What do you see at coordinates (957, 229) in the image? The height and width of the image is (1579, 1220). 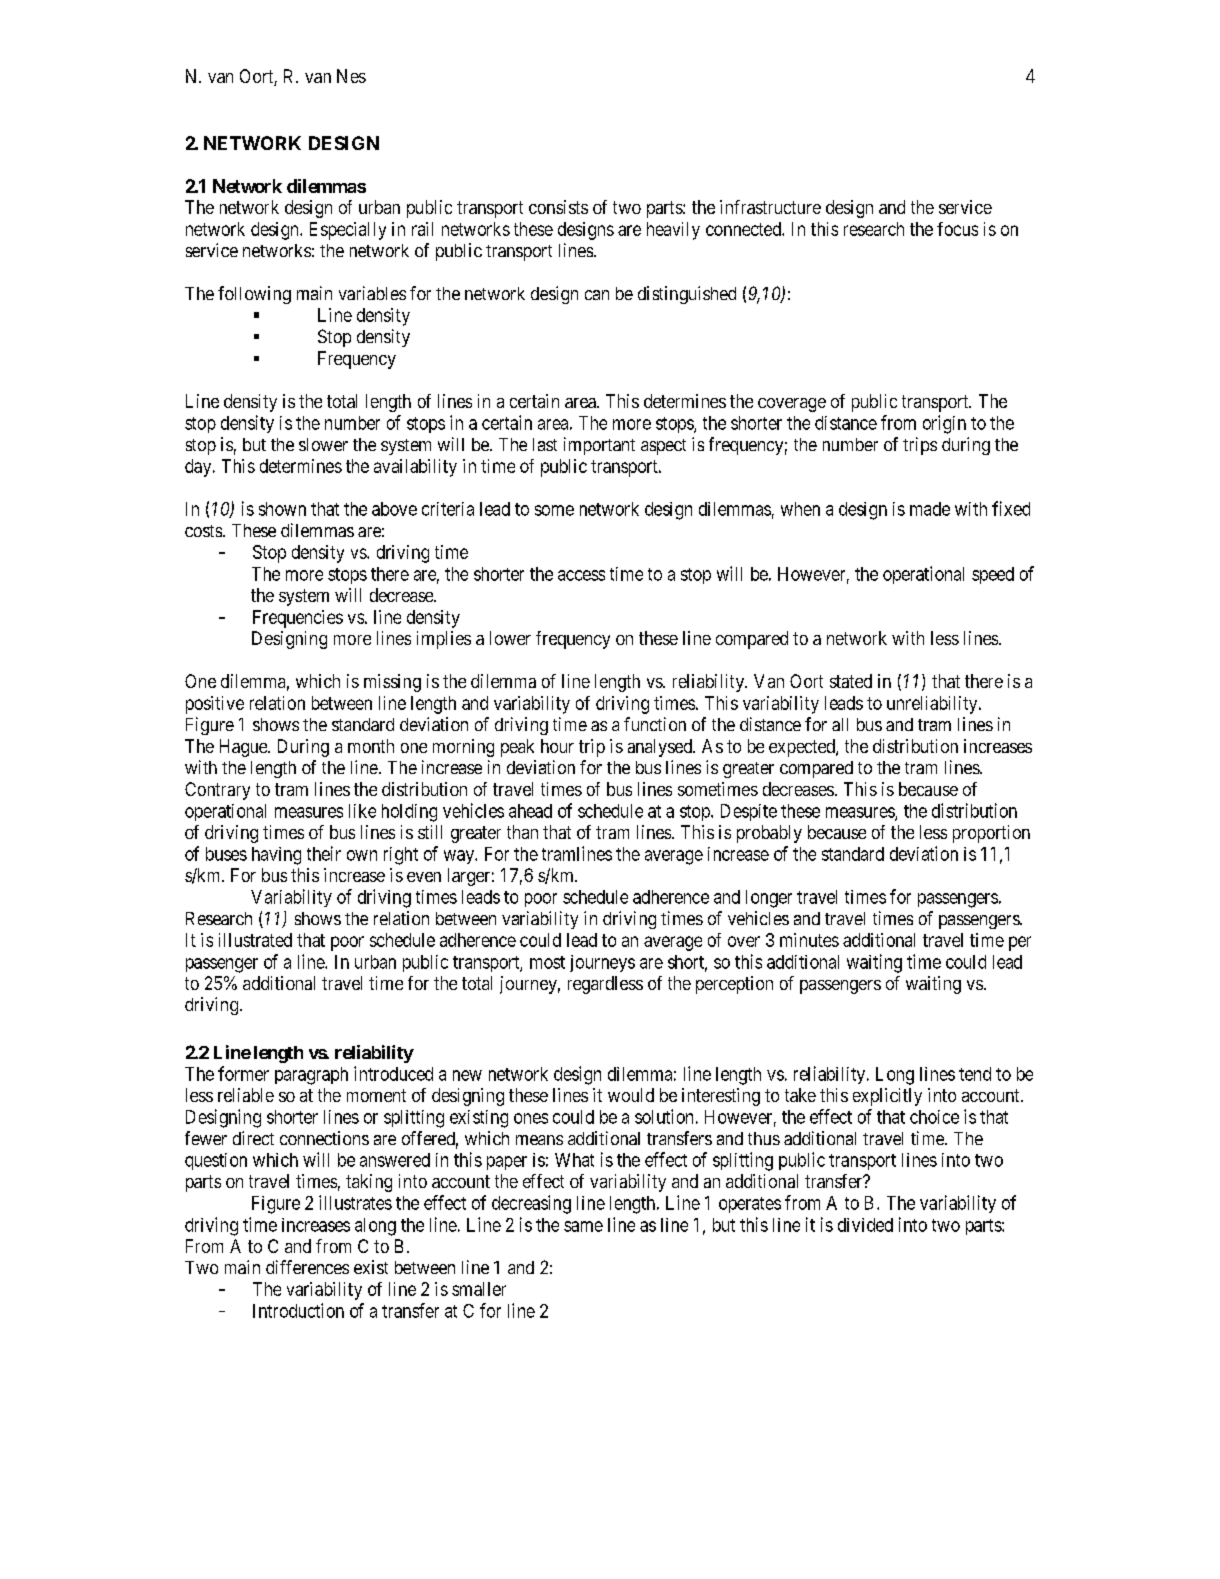 I see `focus` at bounding box center [957, 229].
